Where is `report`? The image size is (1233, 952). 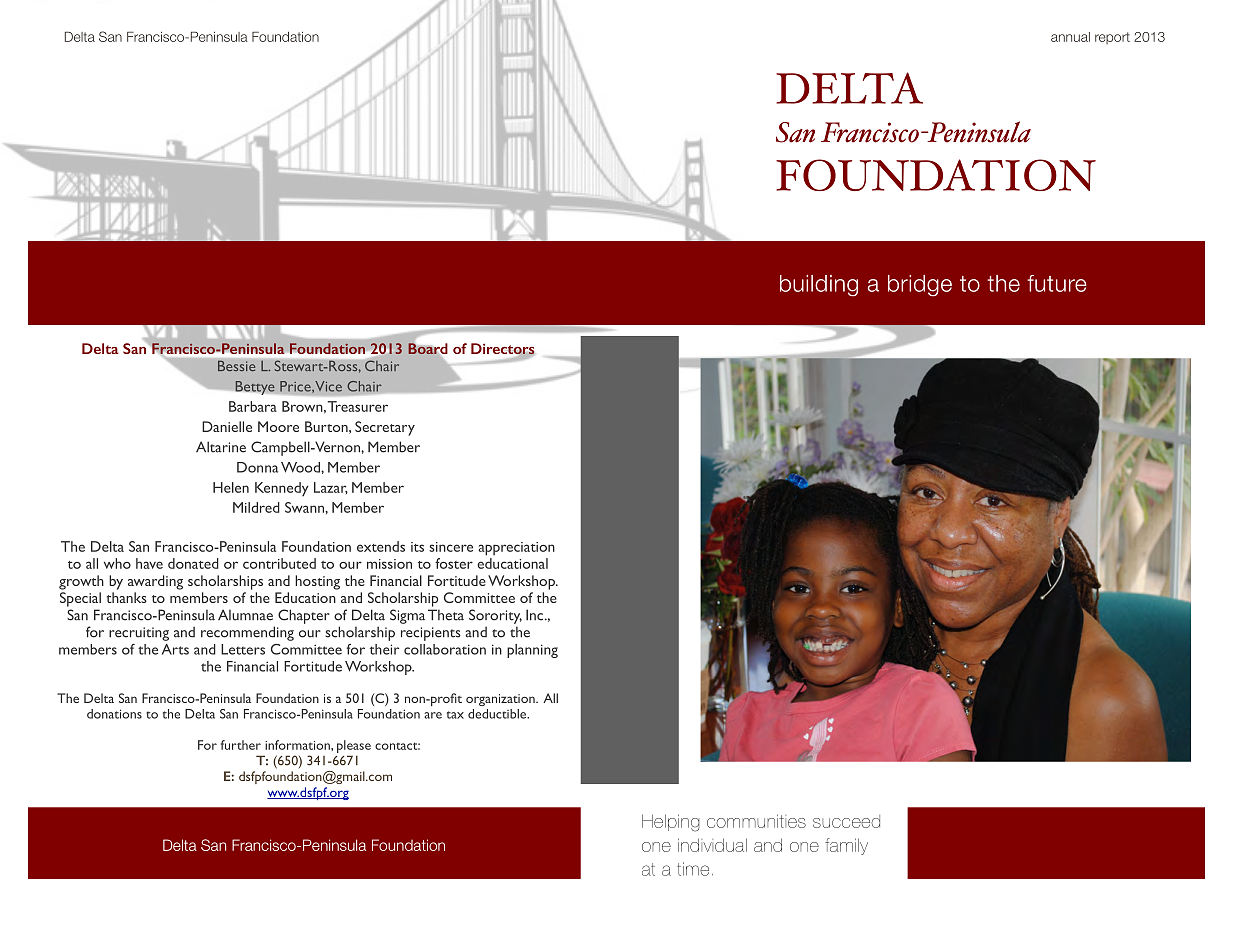
report is located at coordinates (1112, 38).
